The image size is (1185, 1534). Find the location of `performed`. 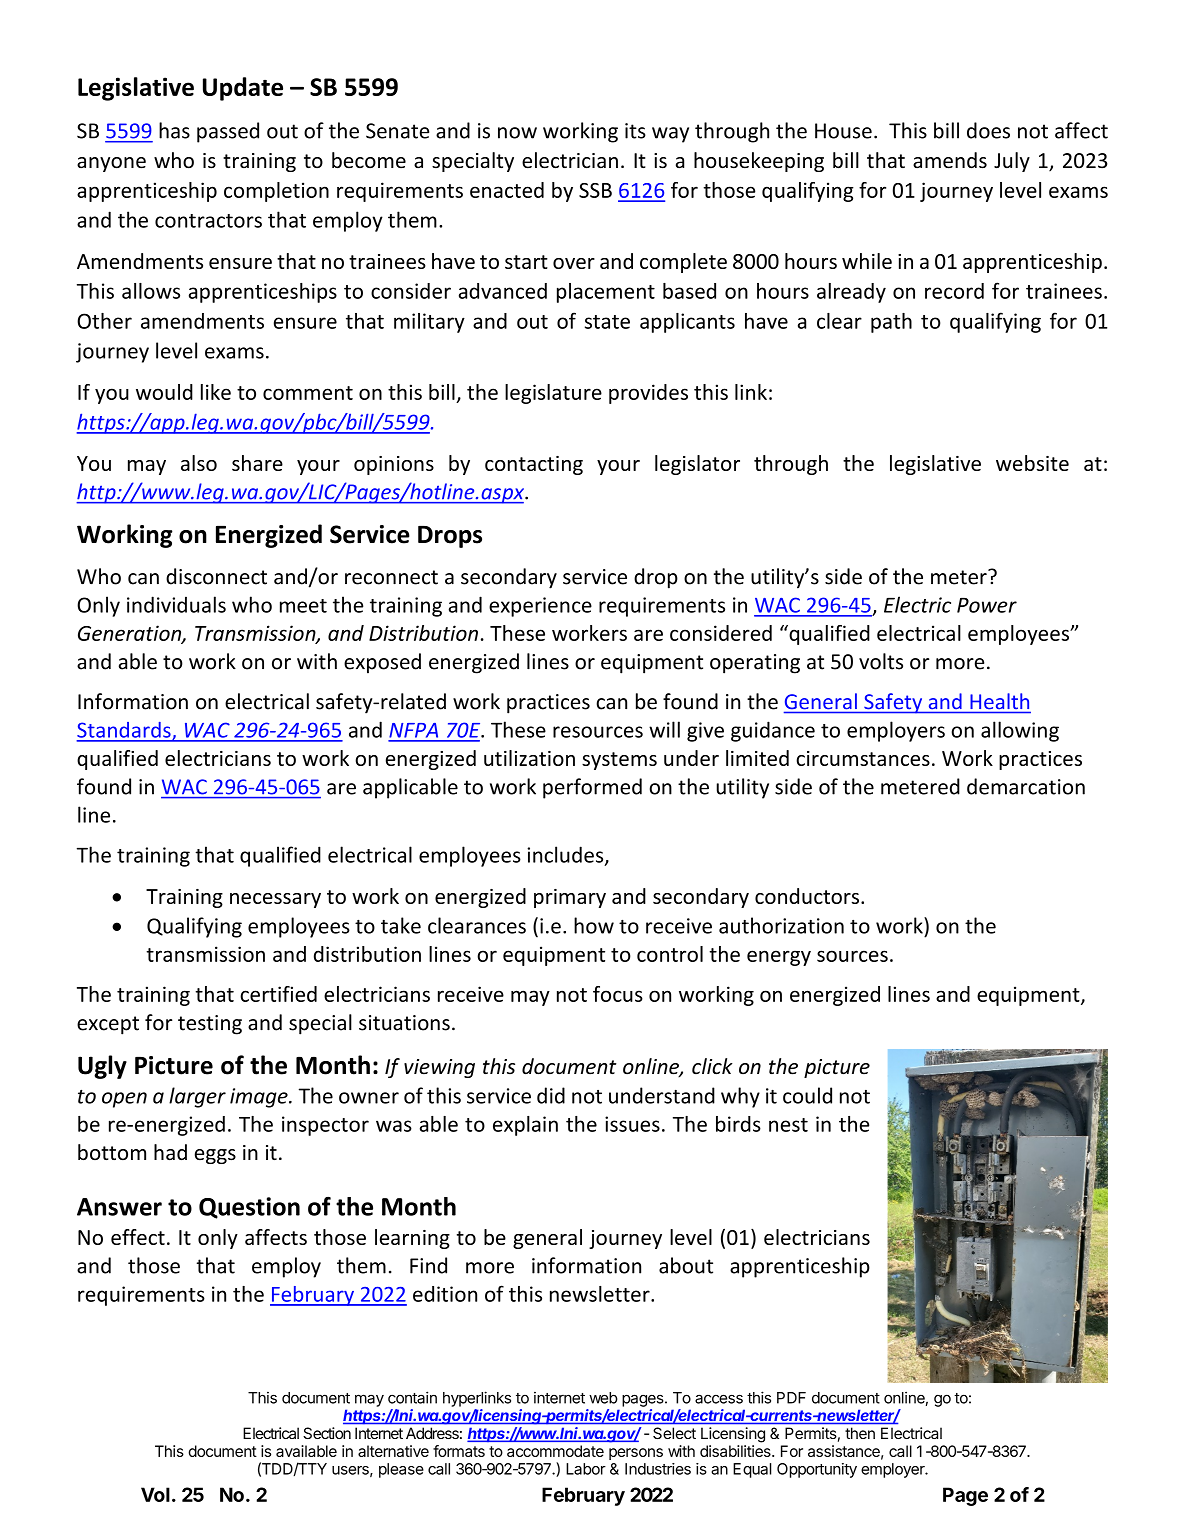

performed is located at coordinates (592, 788).
